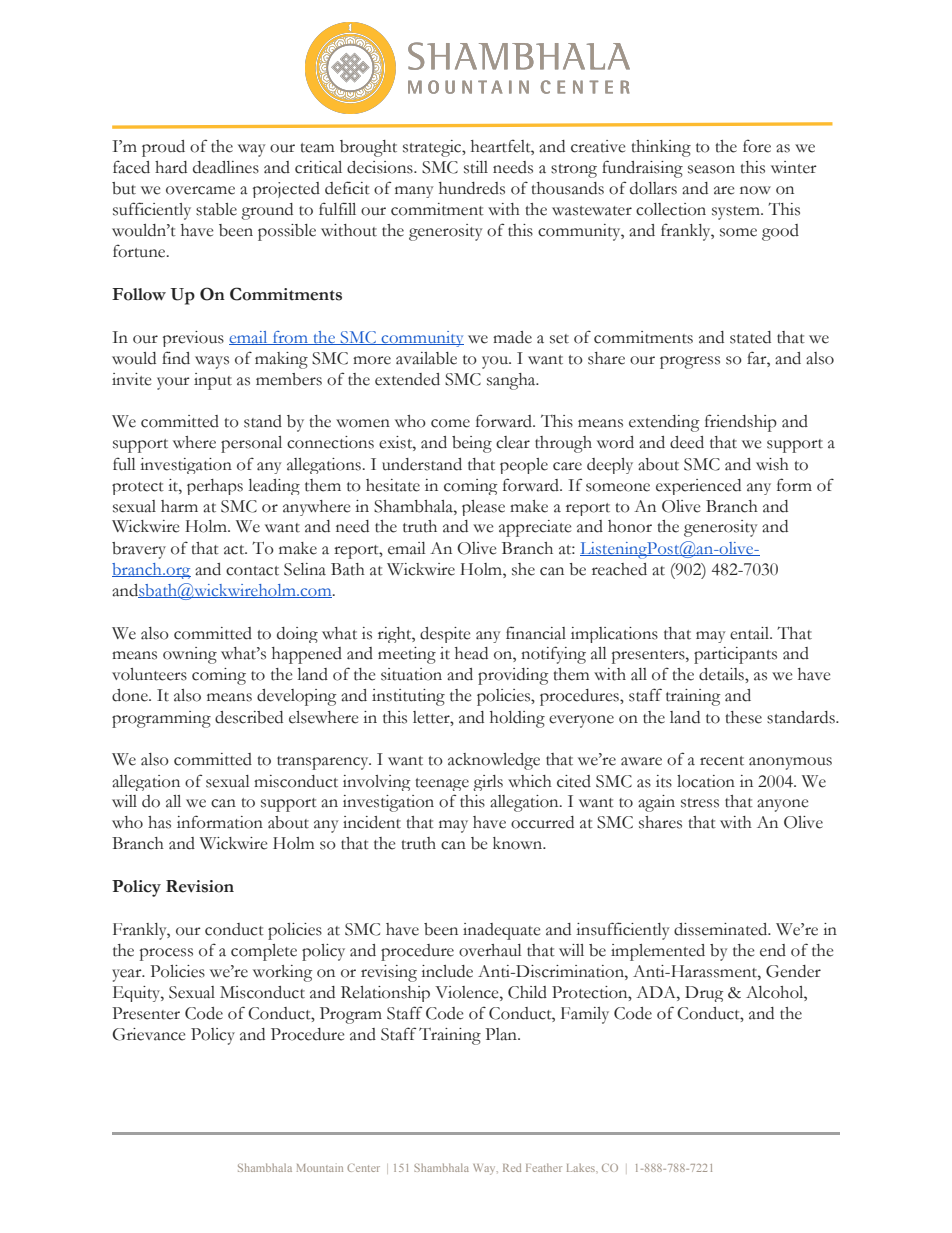 This screenshot has width=952, height=1233. What do you see at coordinates (741, 423) in the screenshot?
I see `friendship` at bounding box center [741, 423].
